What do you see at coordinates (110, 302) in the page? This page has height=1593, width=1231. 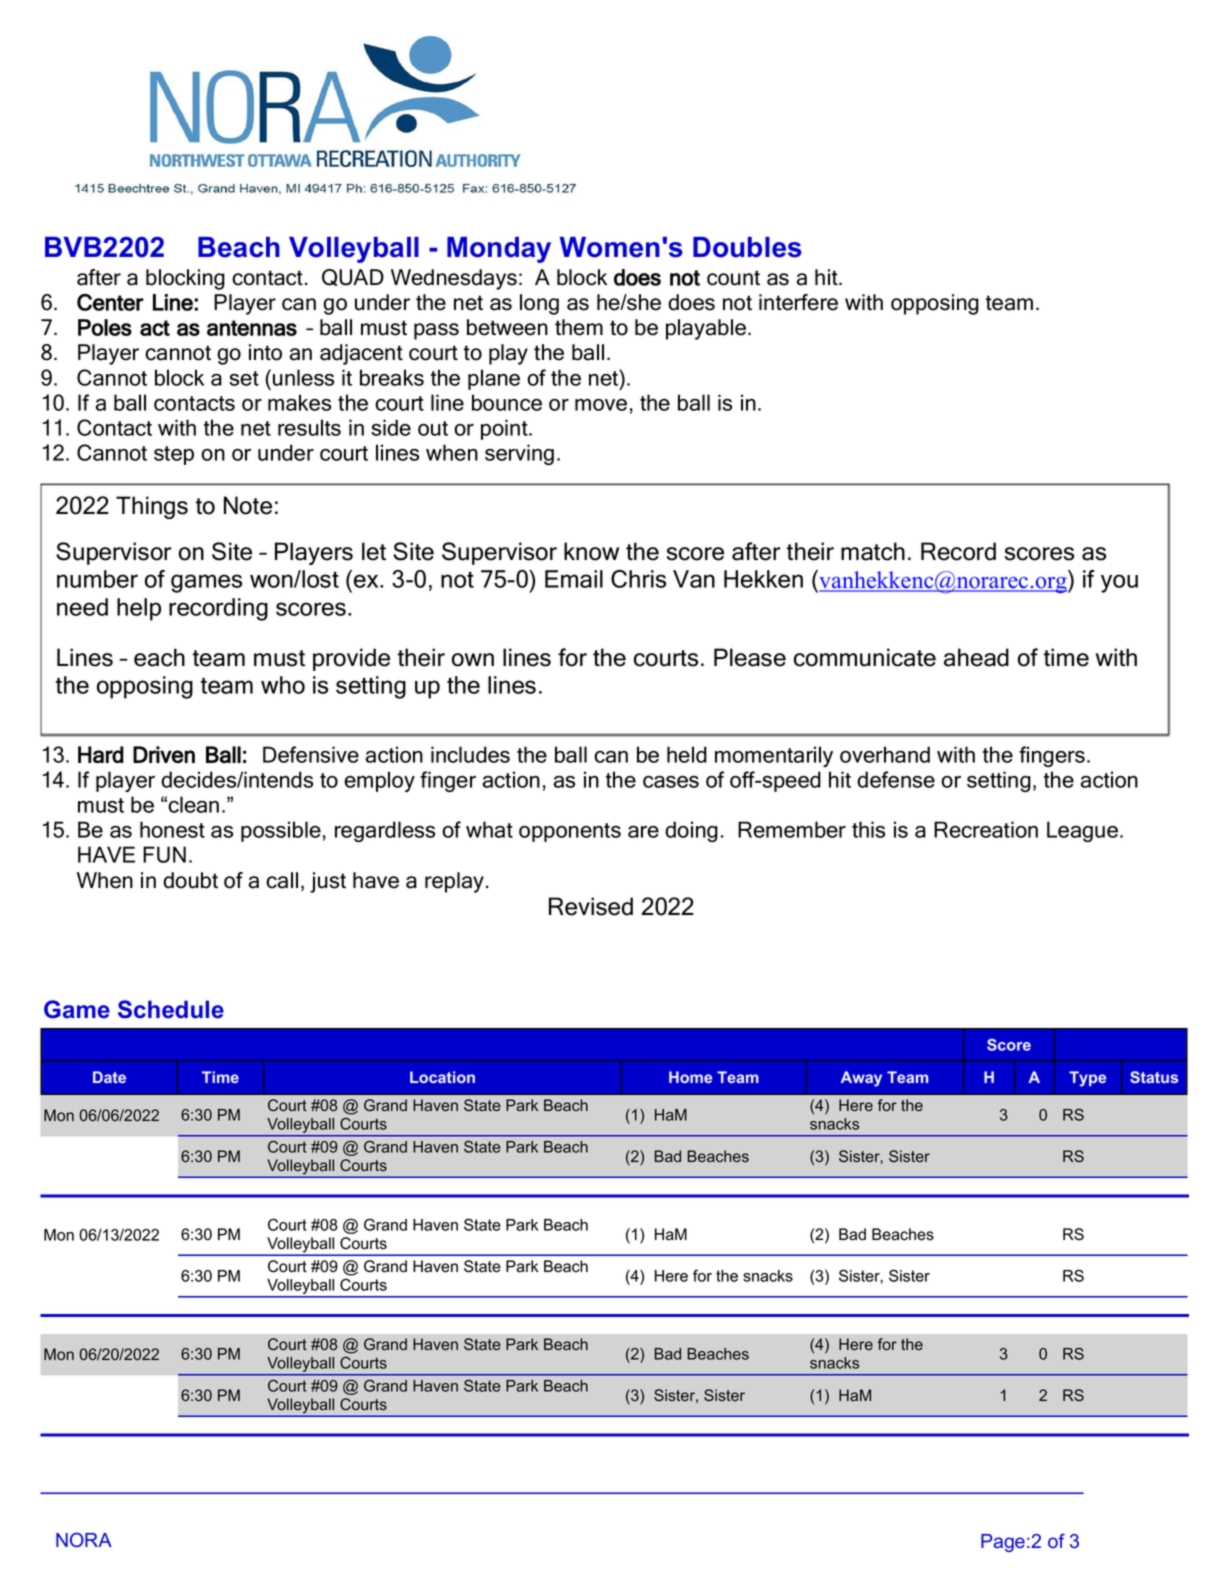 I see `Center` at bounding box center [110, 302].
